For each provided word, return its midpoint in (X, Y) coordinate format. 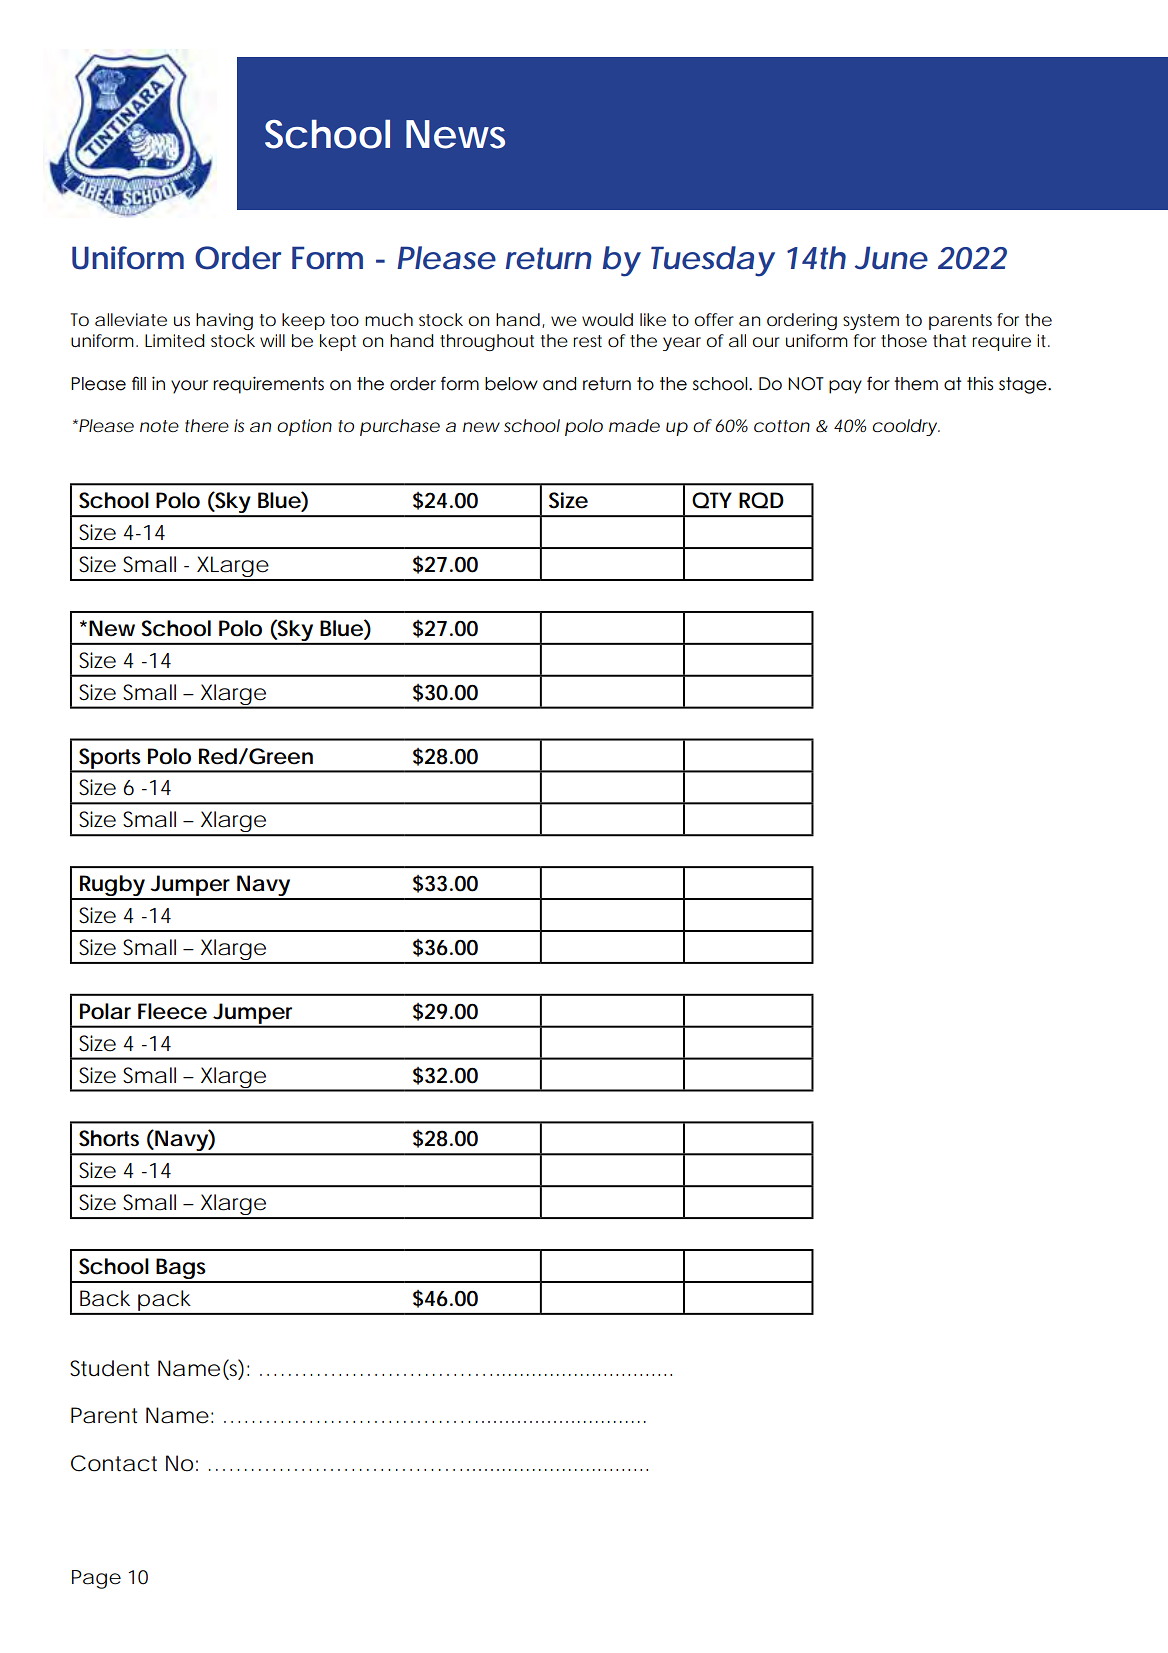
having (224, 321)
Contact (114, 1463)
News (455, 134)
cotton (782, 426)
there (207, 425)
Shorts (109, 1138)
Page (96, 1579)
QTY (712, 500)
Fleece (172, 1011)
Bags (182, 1270)
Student (109, 1368)
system (871, 322)
